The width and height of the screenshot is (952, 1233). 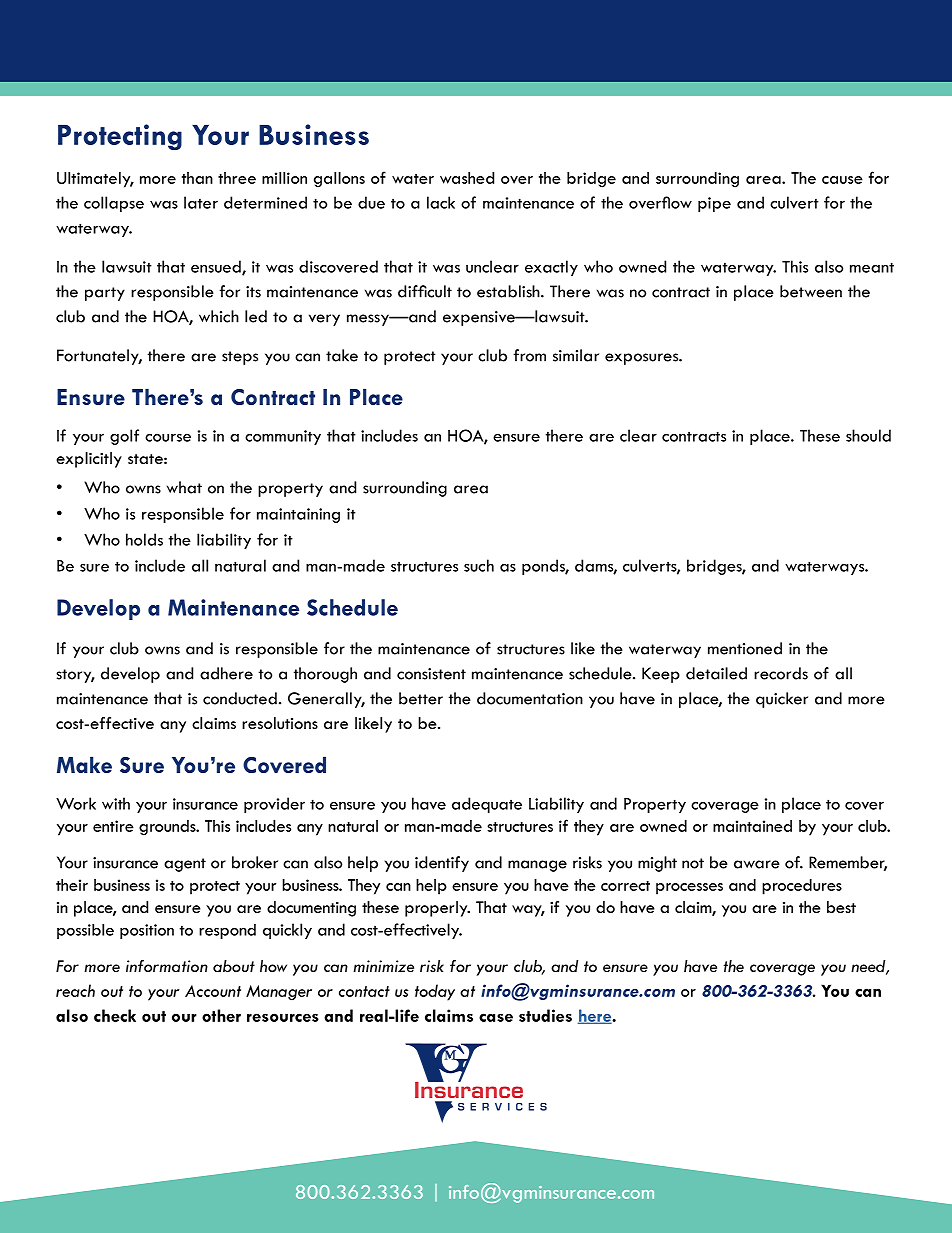 What do you see at coordinates (841, 907) in the screenshot?
I see `best` at bounding box center [841, 907].
